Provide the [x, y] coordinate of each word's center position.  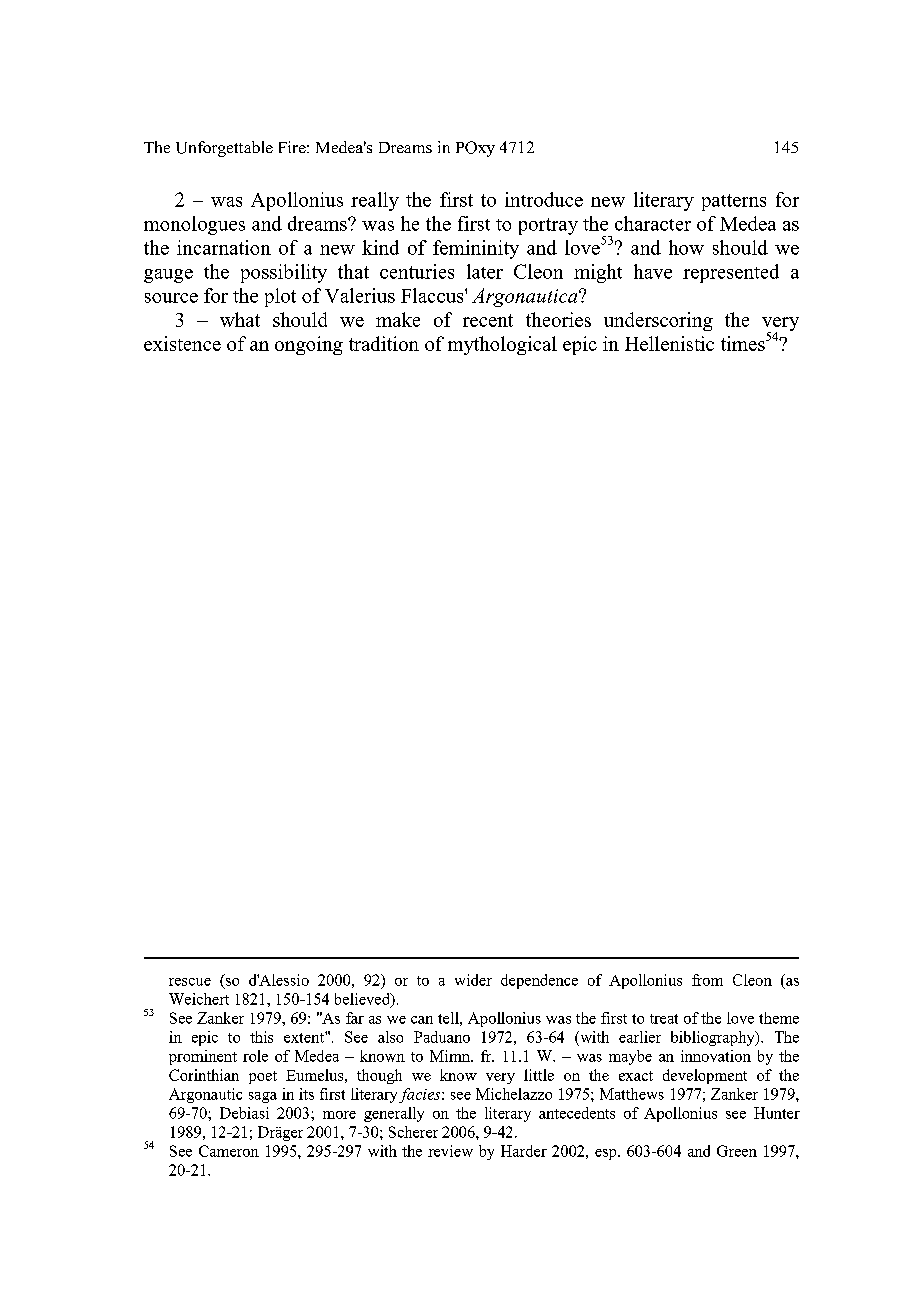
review [450, 1151]
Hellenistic [669, 343]
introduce [544, 199]
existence [182, 343]
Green [737, 1151]
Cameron [229, 1151]
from [707, 980]
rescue [190, 982]
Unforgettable [224, 149]
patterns [734, 202]
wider [473, 980]
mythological [502, 345]
